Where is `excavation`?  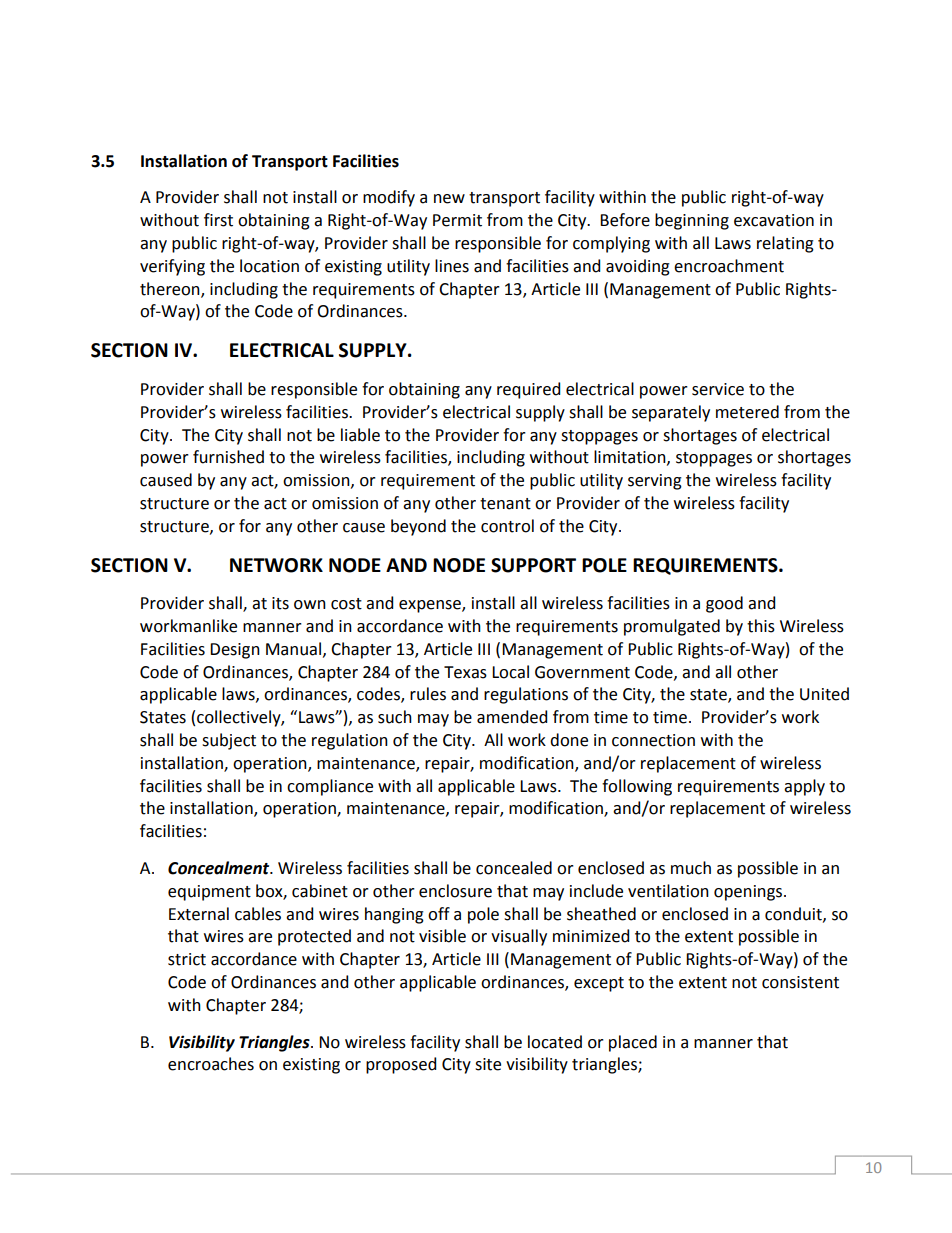
excavation is located at coordinates (774, 220).
